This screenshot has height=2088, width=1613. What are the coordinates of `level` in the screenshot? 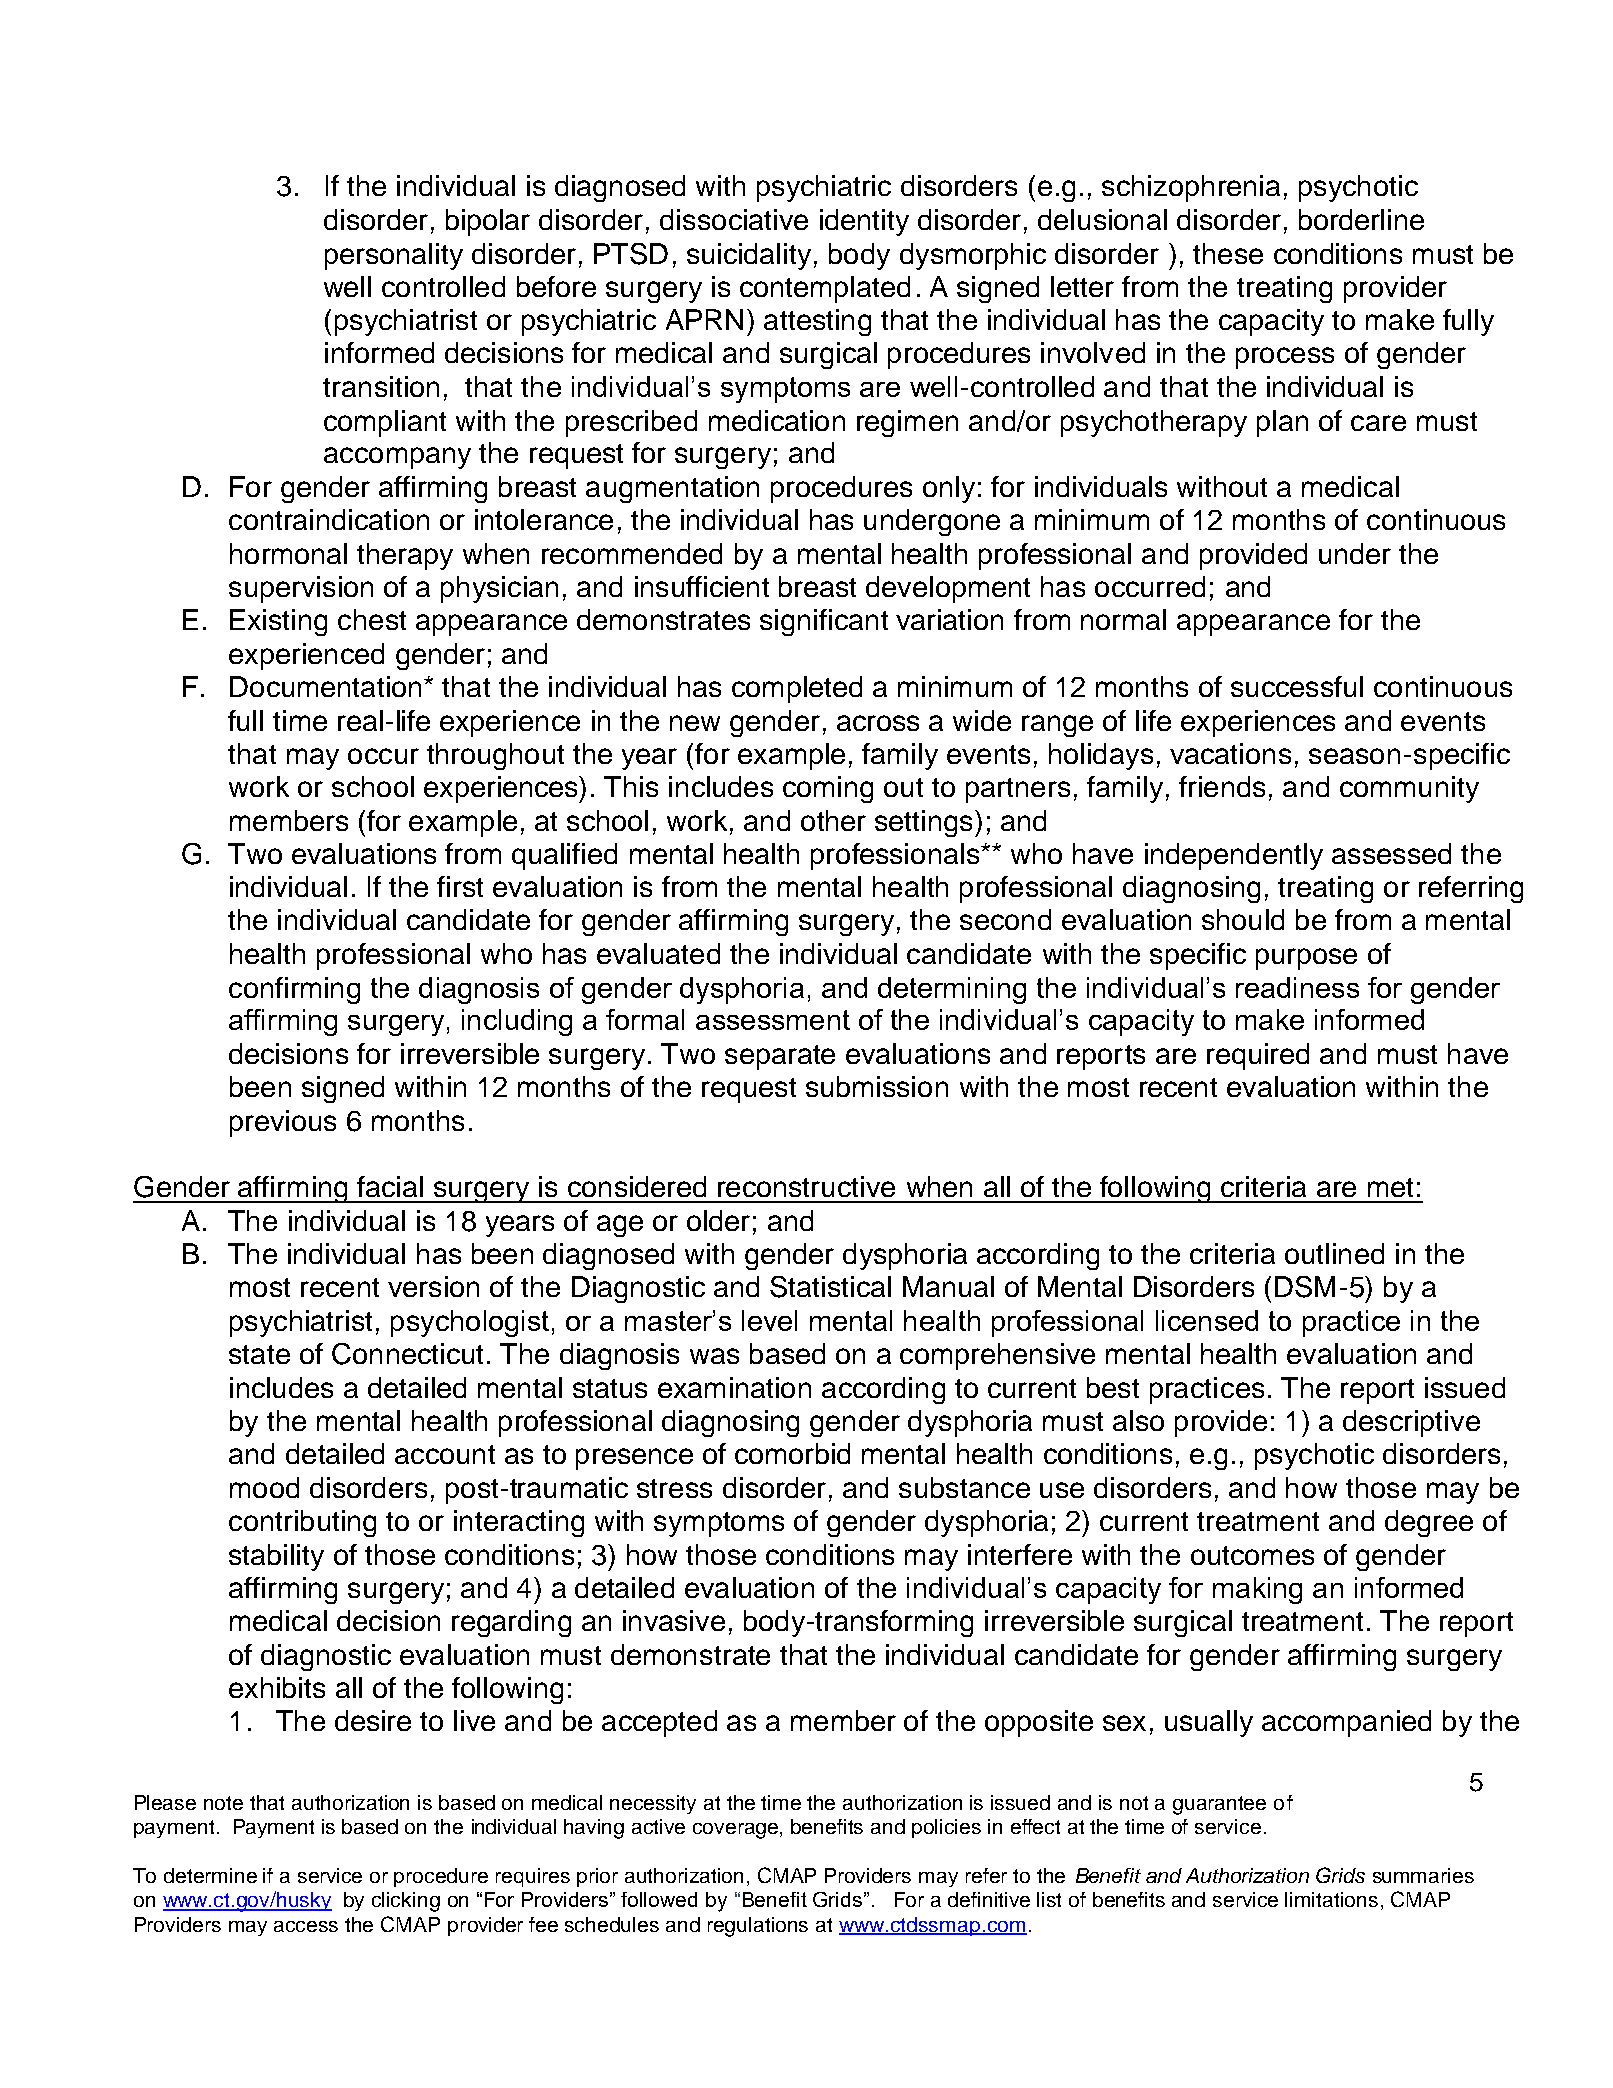 It's located at (769, 1320).
